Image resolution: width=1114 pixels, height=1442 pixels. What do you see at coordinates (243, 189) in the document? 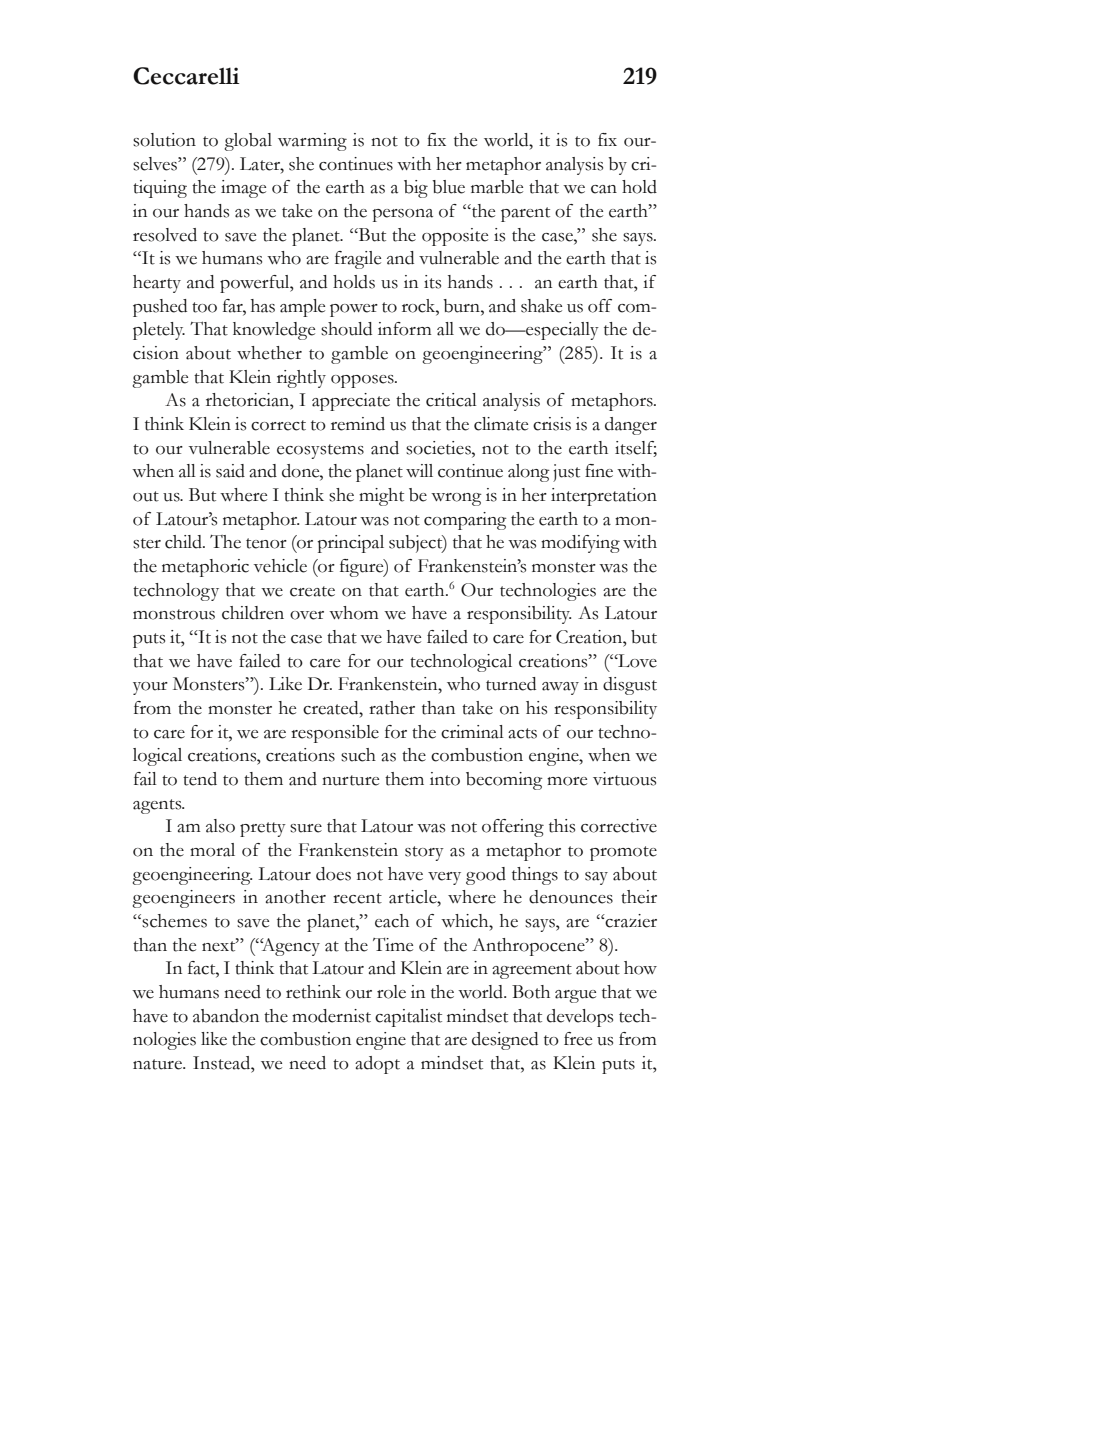
I see `image` at bounding box center [243, 189].
